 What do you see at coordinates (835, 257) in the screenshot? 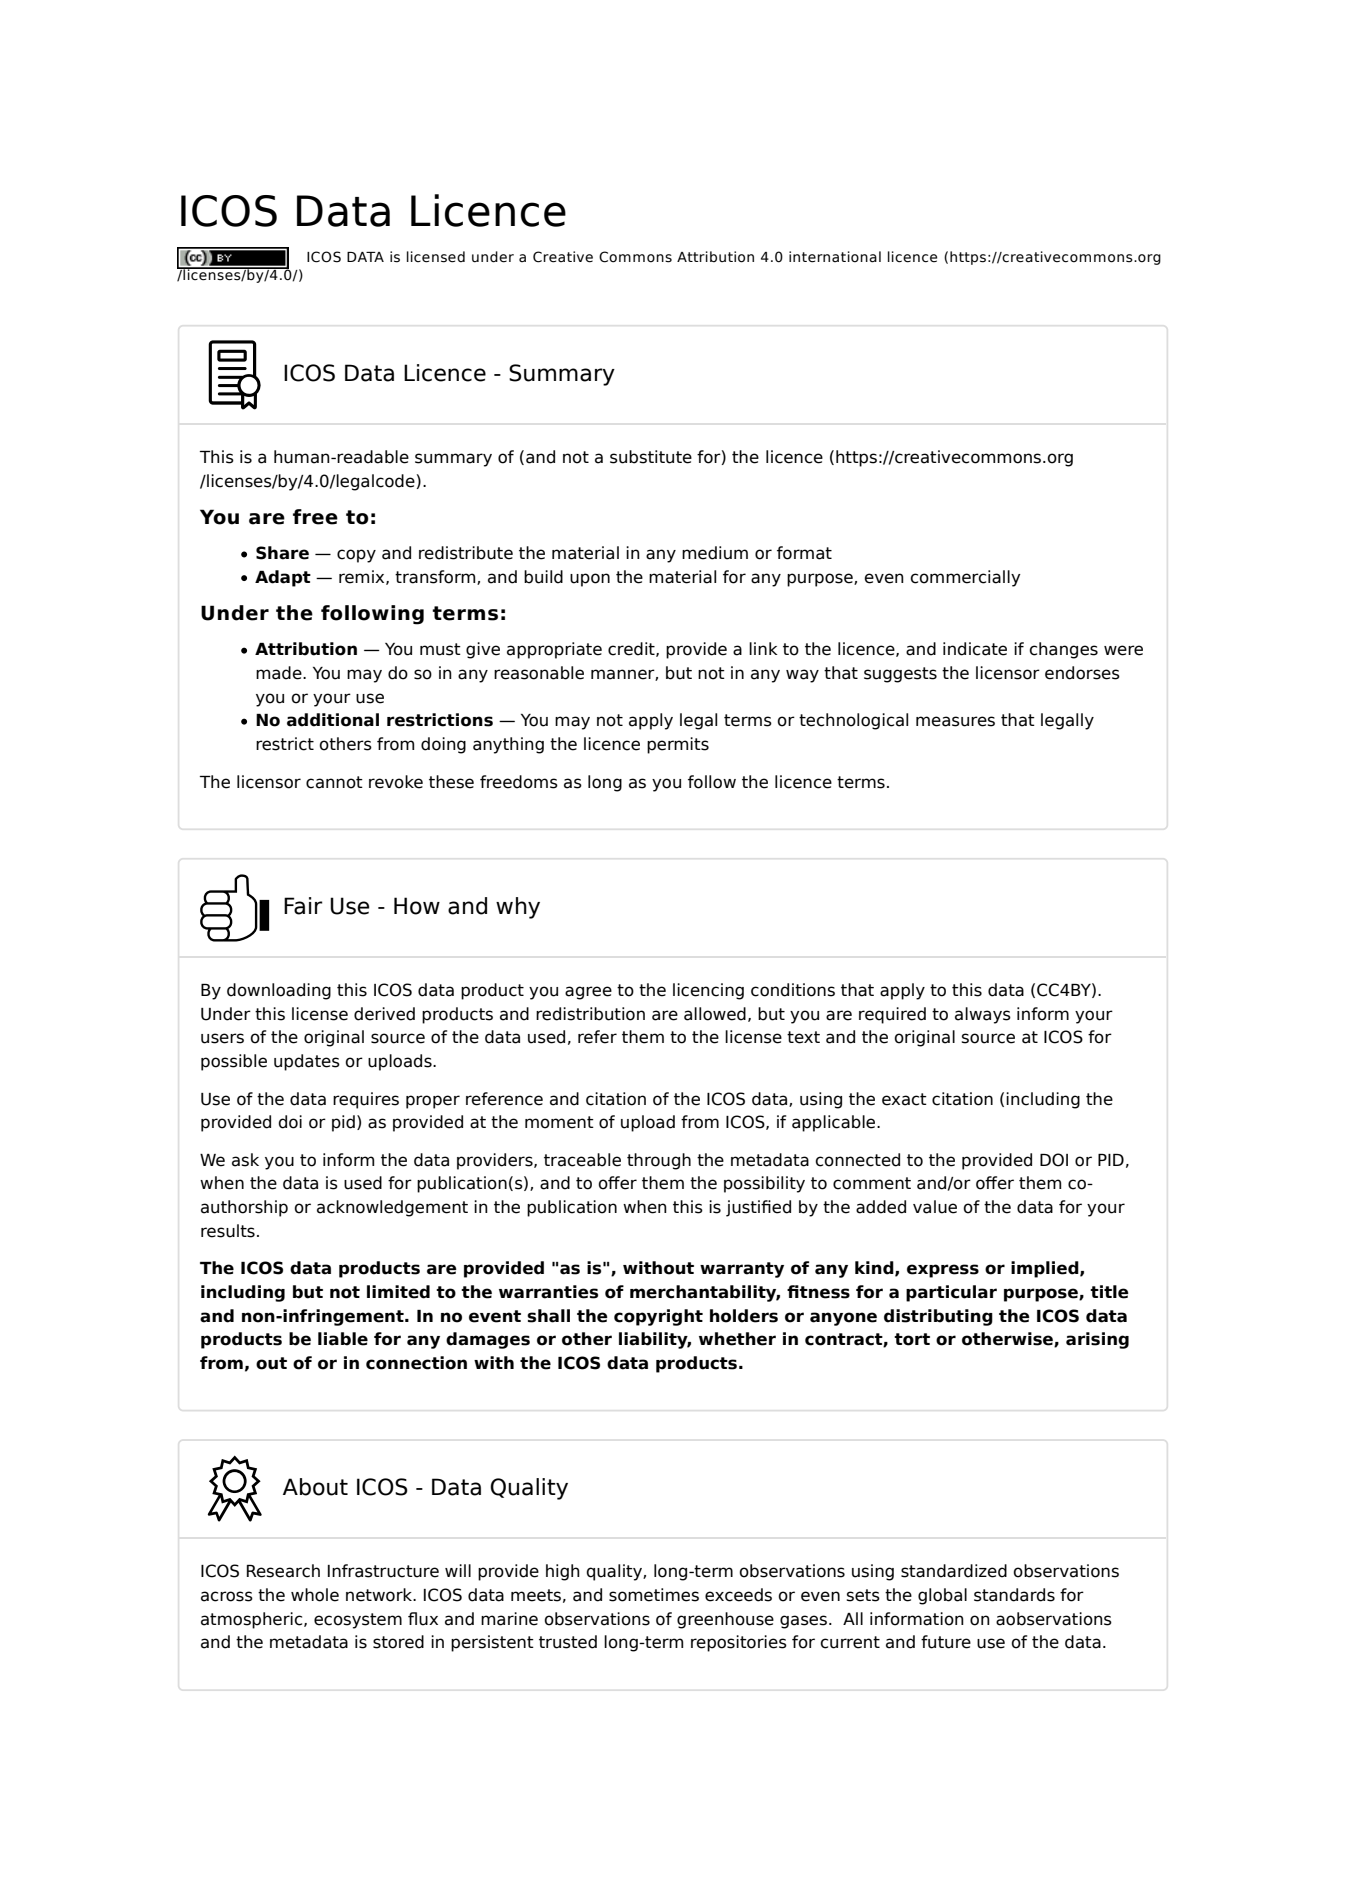
I see `international` at bounding box center [835, 257].
